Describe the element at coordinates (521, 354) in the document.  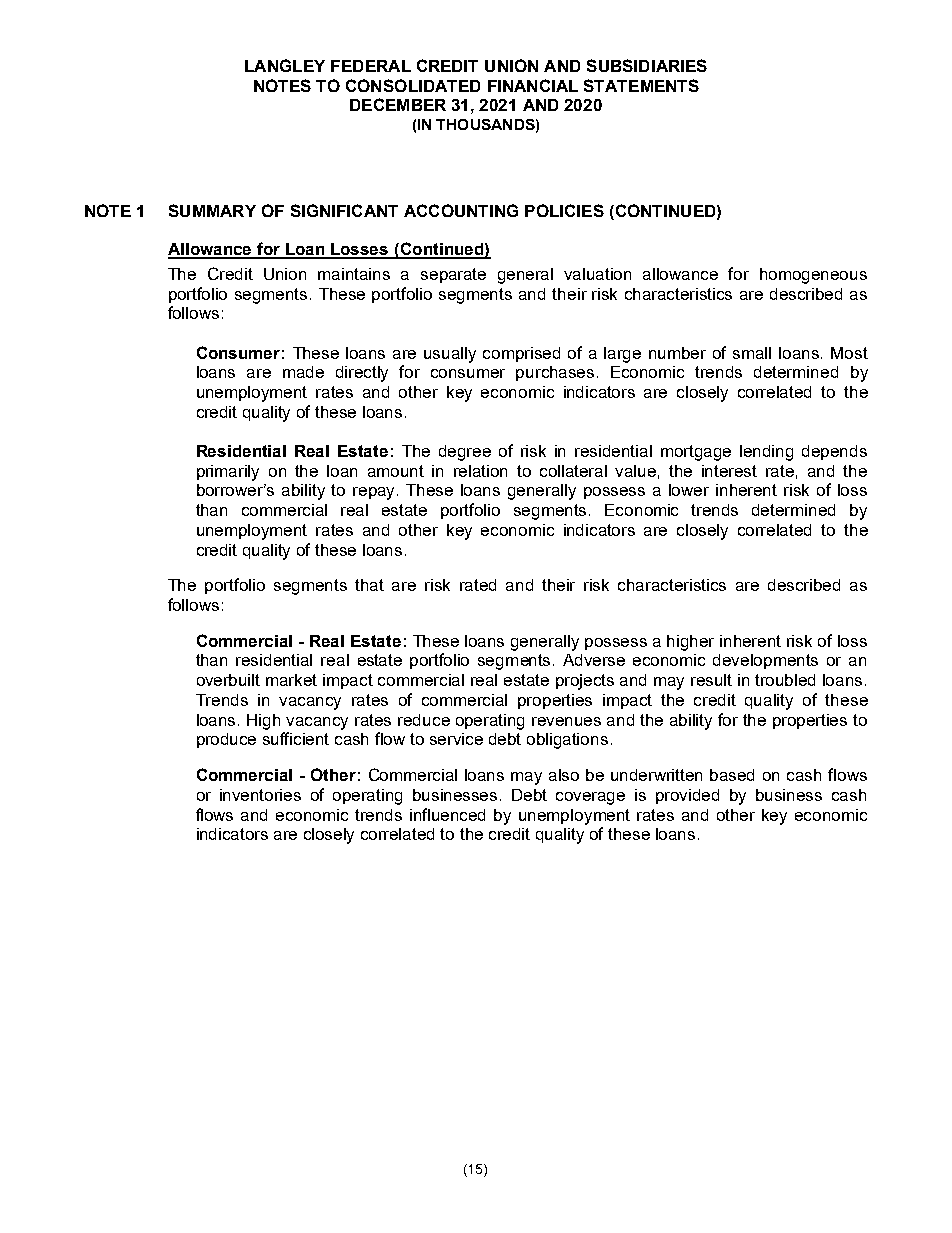
I see `comprised` at that location.
